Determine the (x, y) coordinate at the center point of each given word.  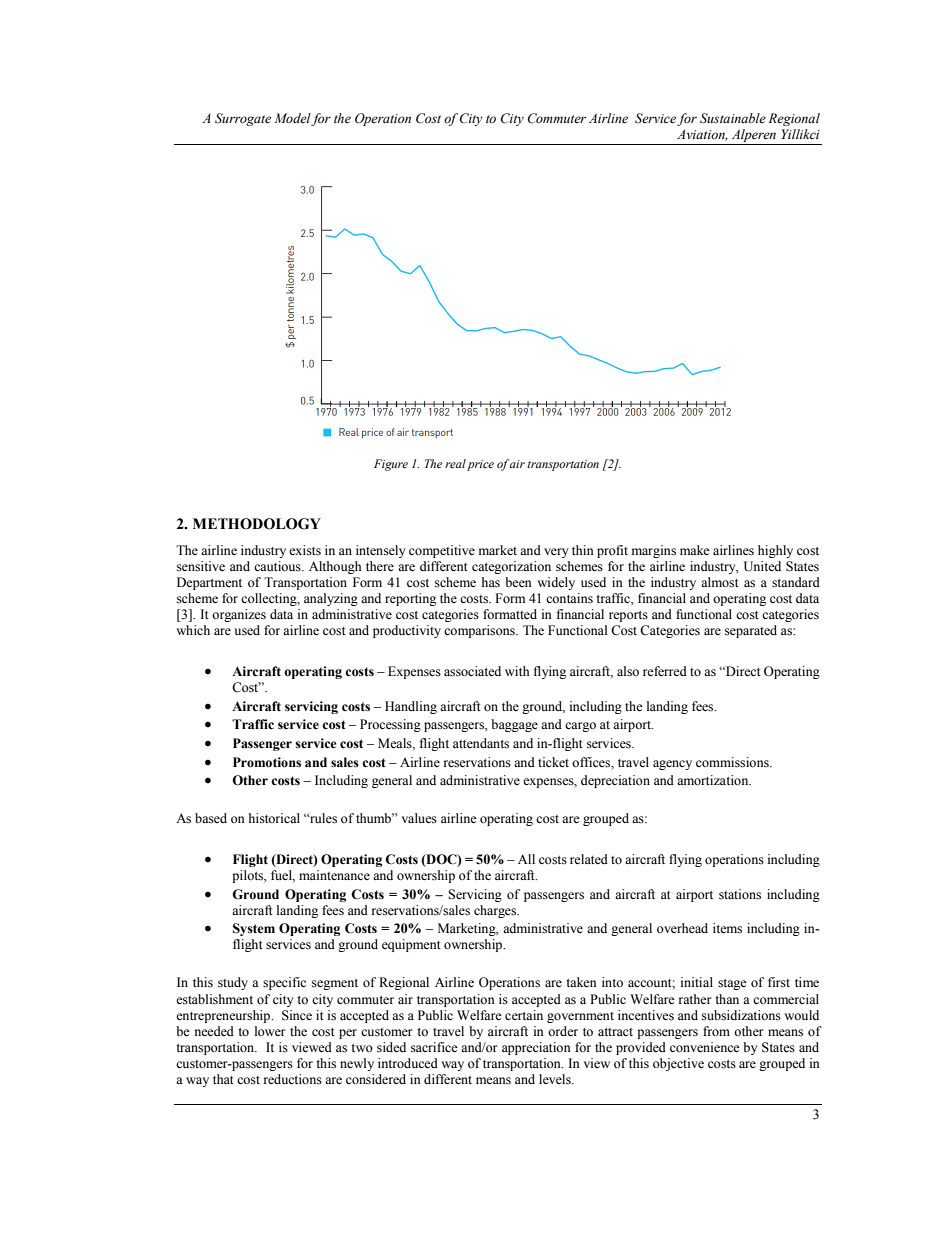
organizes (239, 615)
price (480, 465)
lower (270, 1031)
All (526, 859)
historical (274, 818)
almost (720, 582)
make (695, 550)
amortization (714, 780)
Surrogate (243, 119)
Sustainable (733, 118)
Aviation (702, 135)
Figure (391, 465)
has (491, 582)
